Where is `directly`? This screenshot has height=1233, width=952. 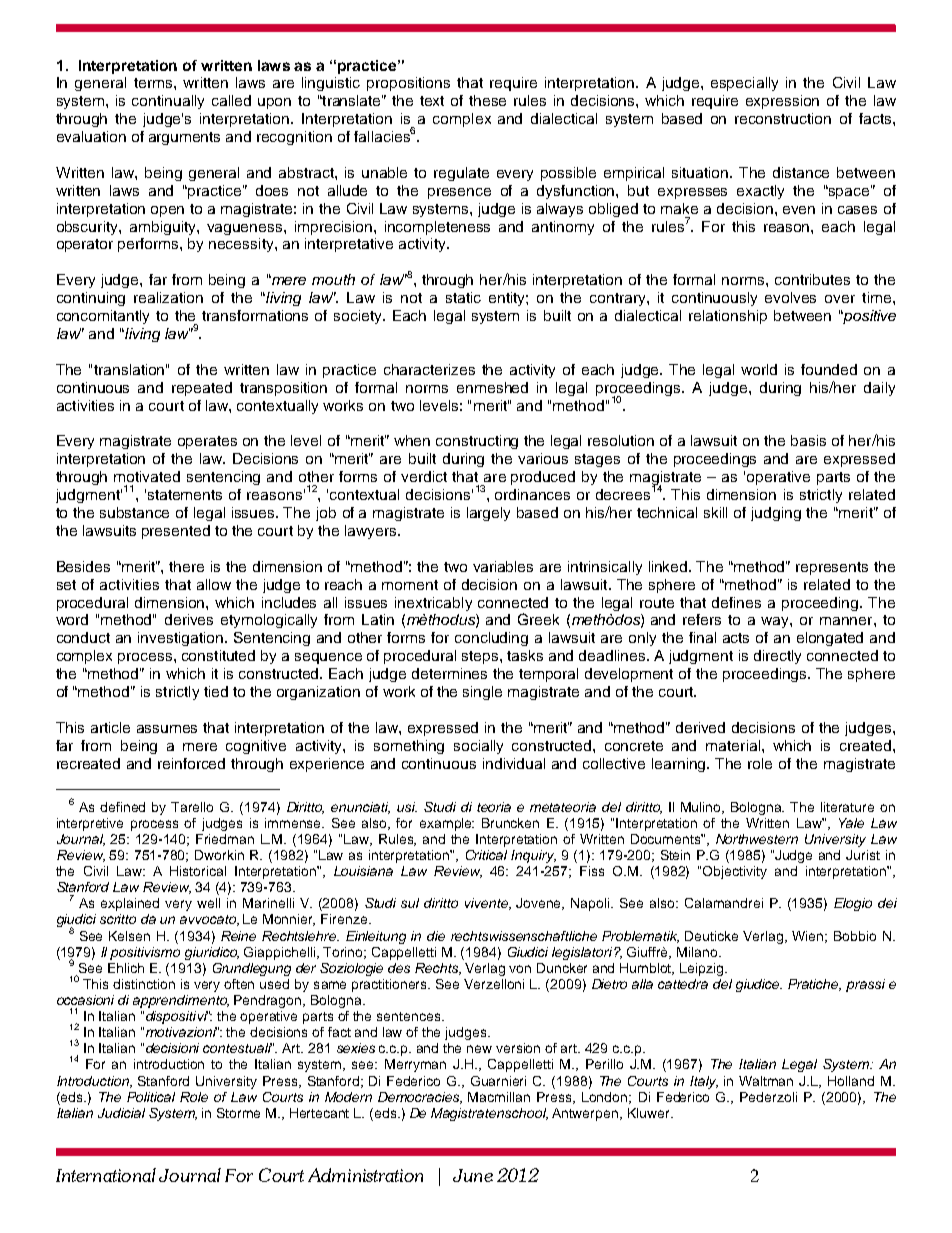 directly is located at coordinates (777, 657).
